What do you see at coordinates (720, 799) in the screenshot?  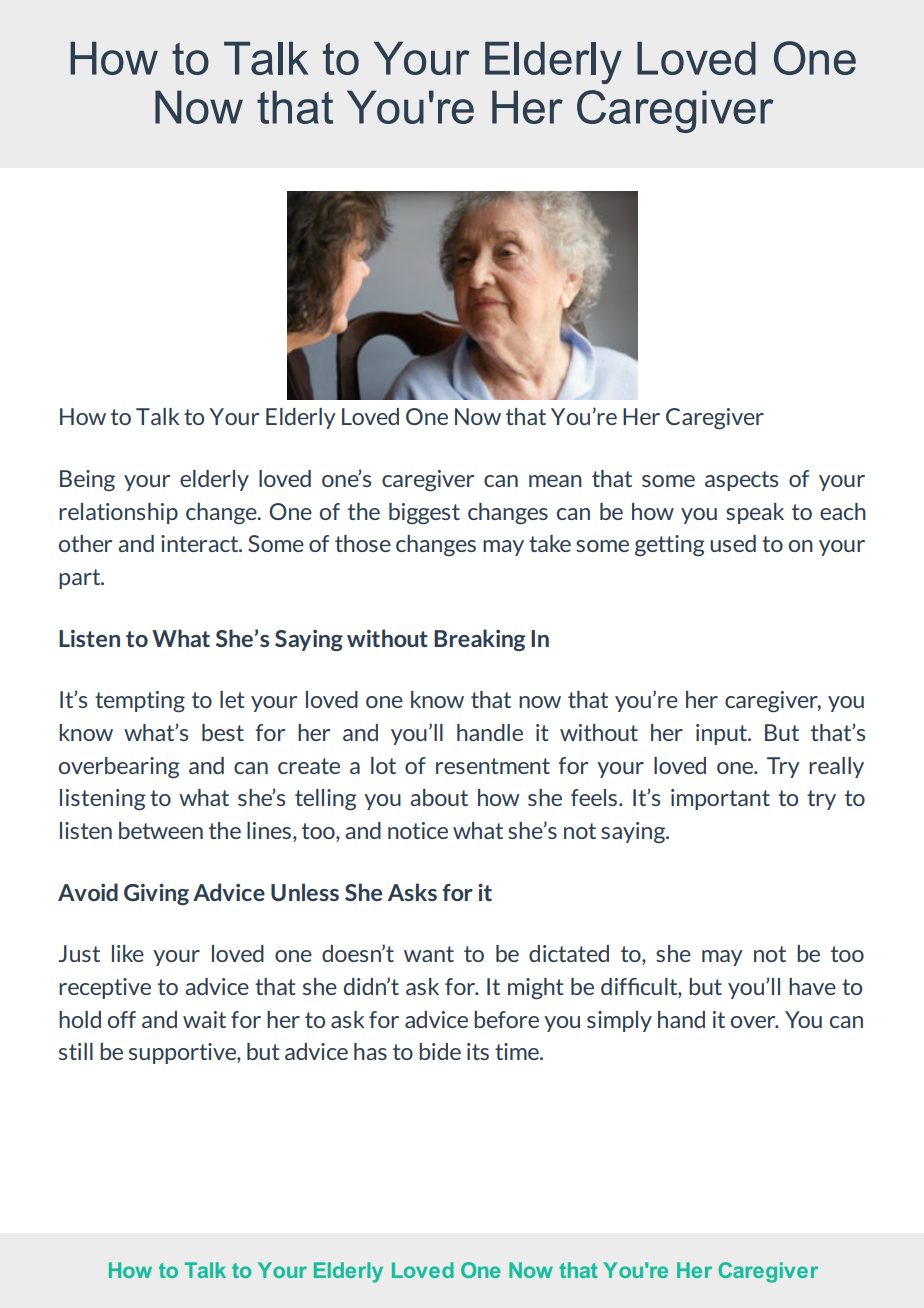 I see `important` at bounding box center [720, 799].
